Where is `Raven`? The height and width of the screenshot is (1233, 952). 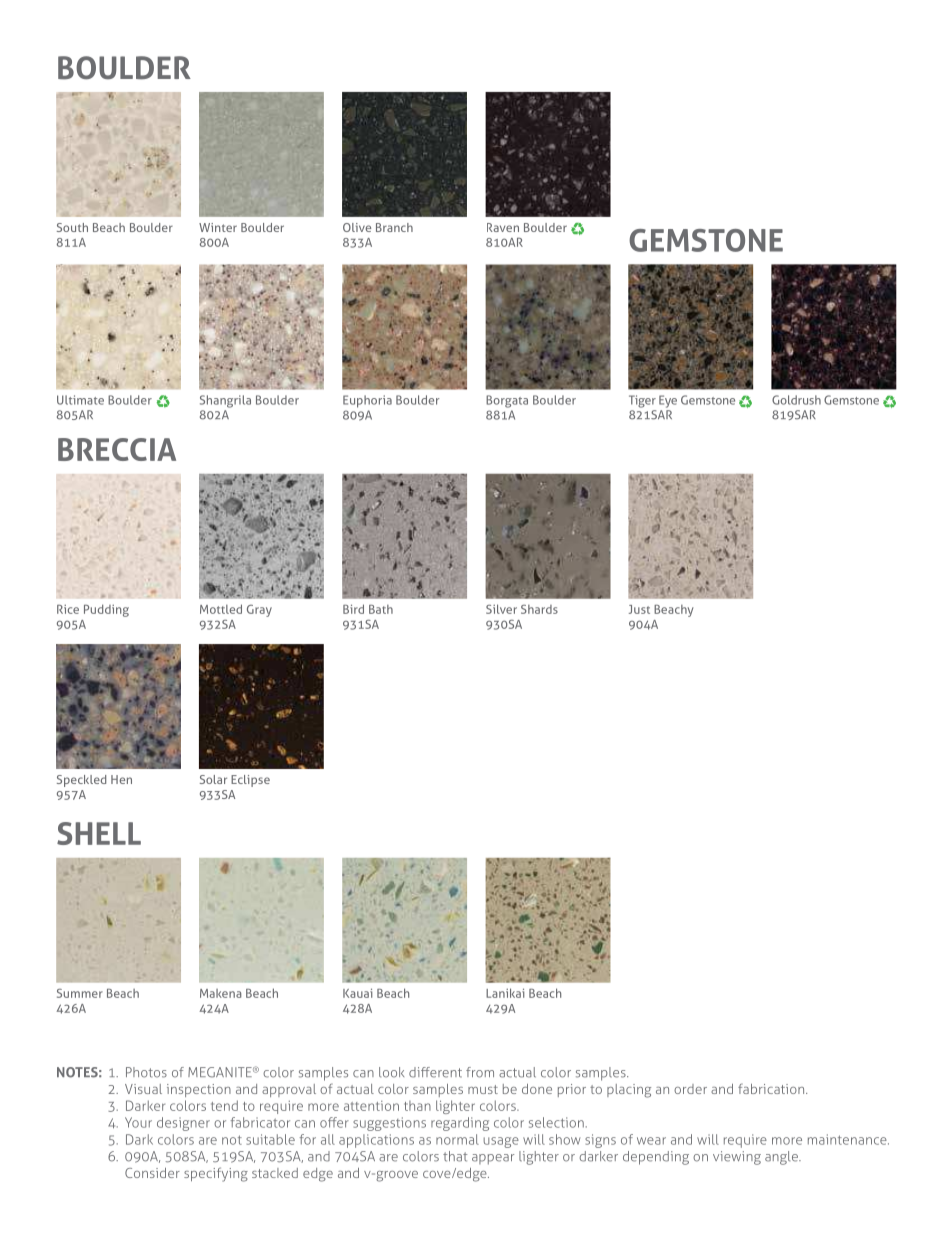 Raven is located at coordinates (503, 227).
